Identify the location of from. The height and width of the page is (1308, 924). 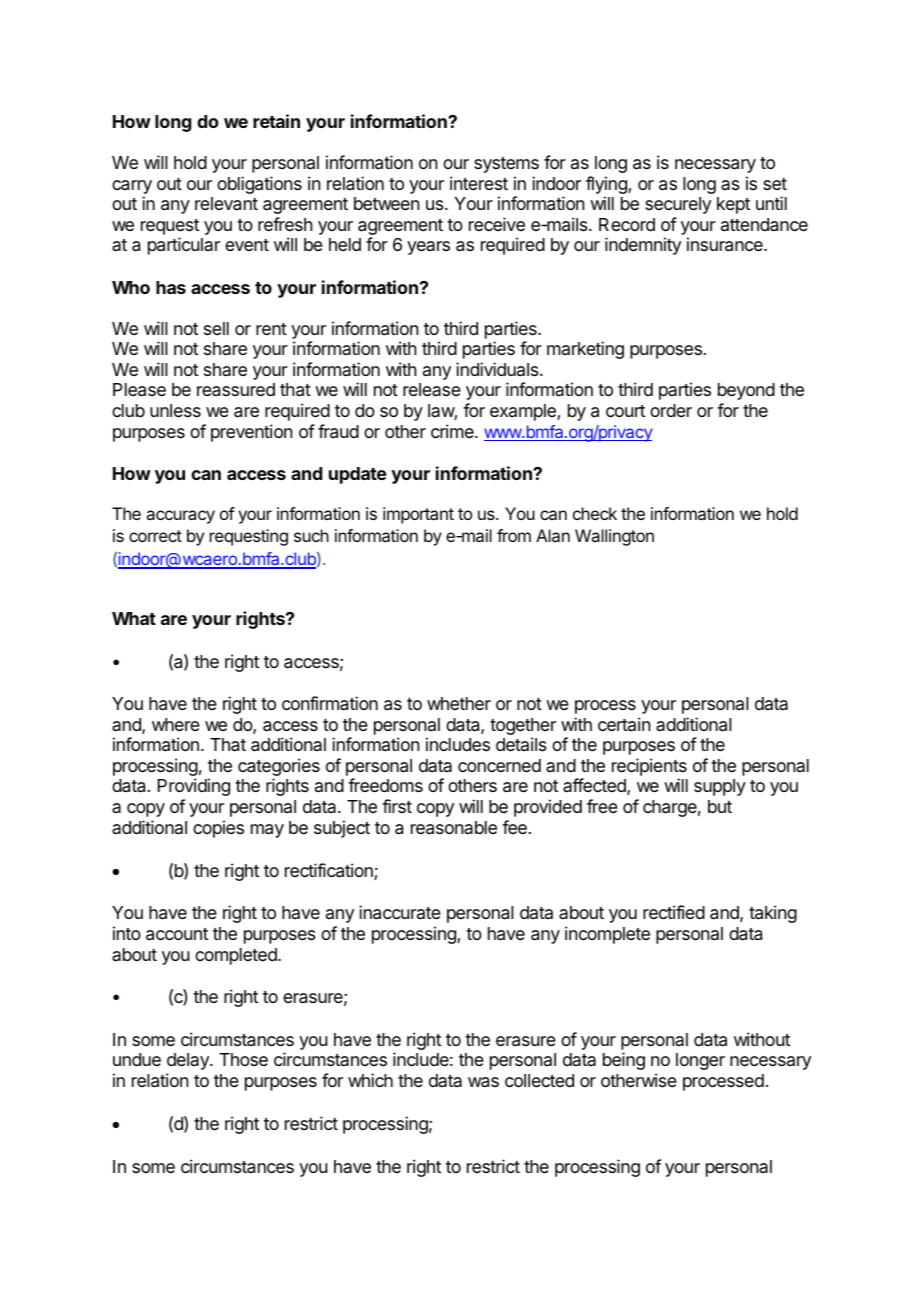
(514, 535).
